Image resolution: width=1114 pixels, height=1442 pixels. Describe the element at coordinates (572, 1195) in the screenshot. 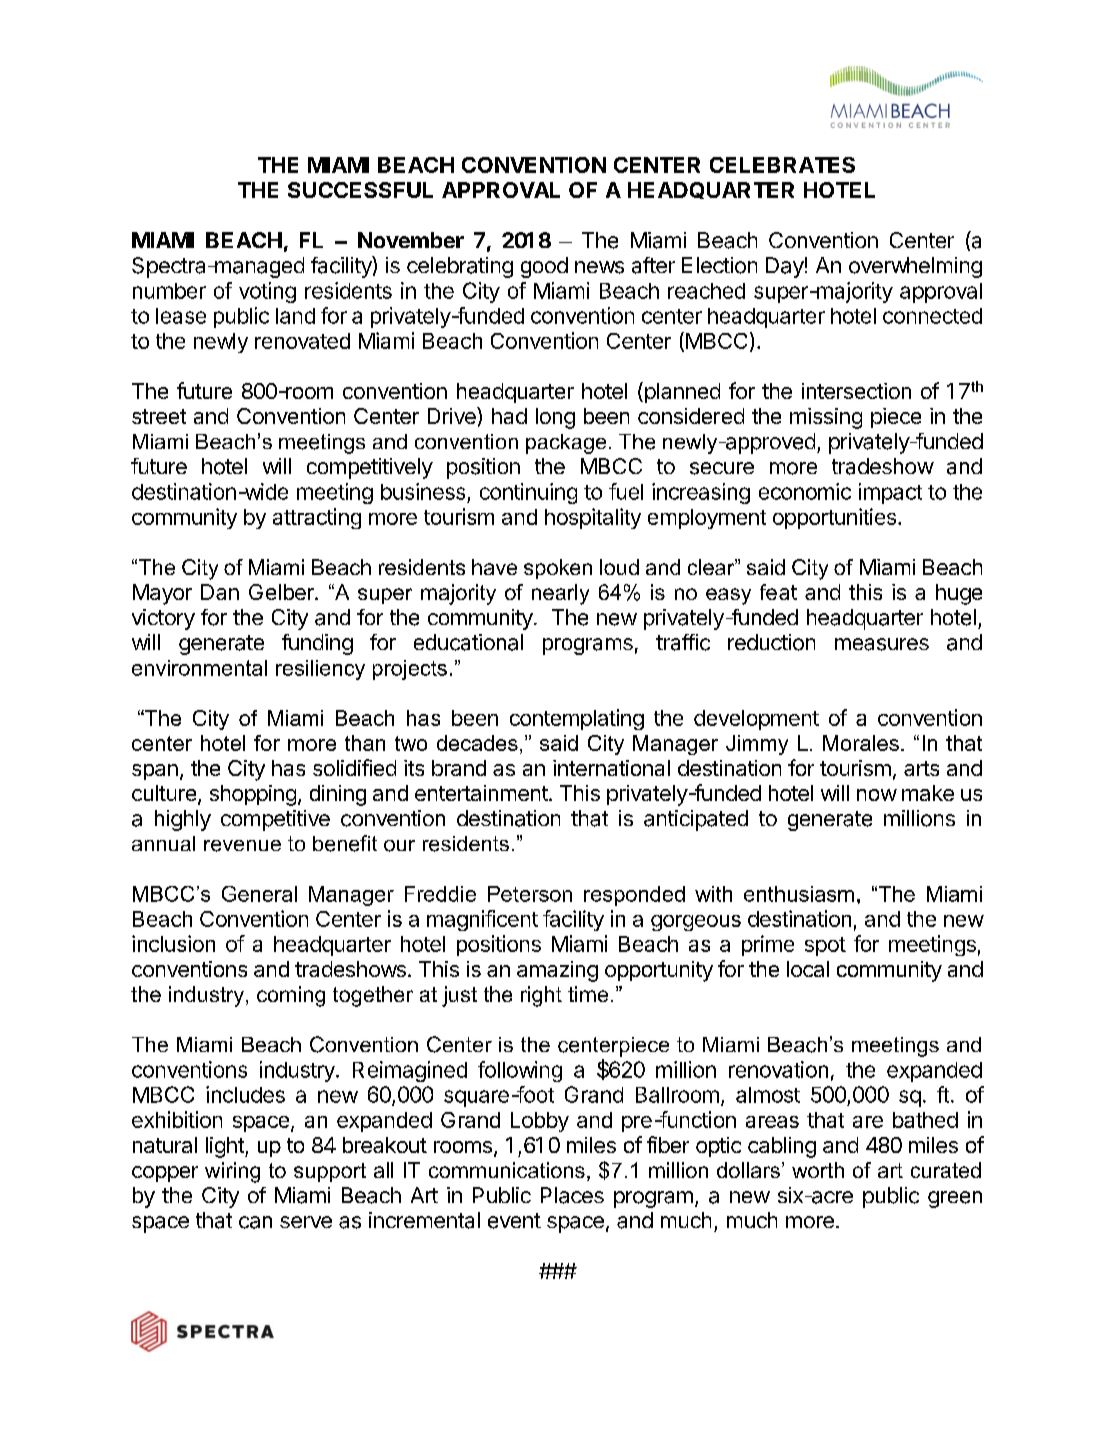

I see `Places` at that location.
